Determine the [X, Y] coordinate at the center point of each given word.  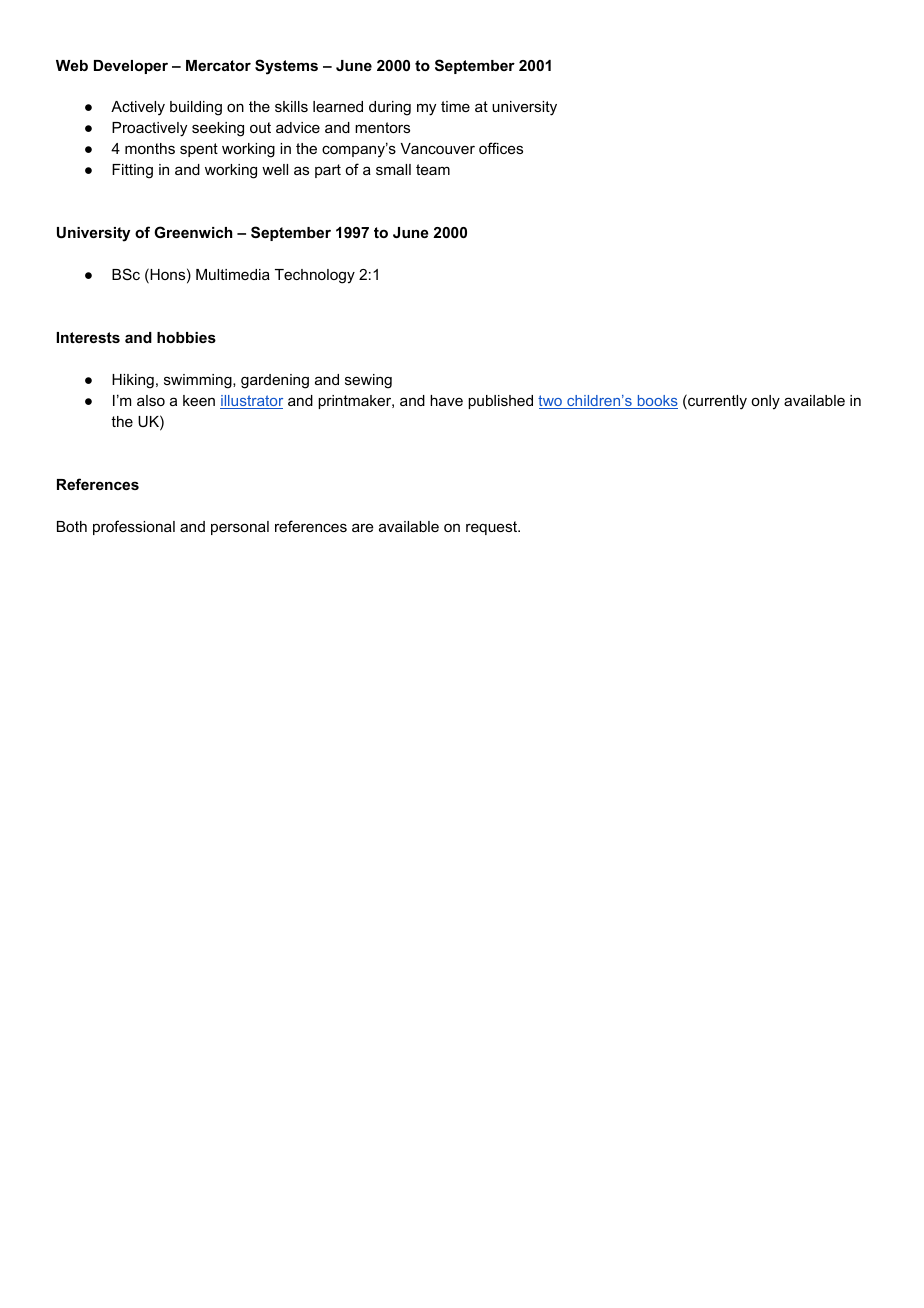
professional [134, 527]
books [656, 402]
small [393, 169]
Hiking [133, 381]
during [390, 108]
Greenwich [193, 232]
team [433, 169]
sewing [368, 381]
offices [501, 148]
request [493, 528]
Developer [131, 67]
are [363, 527]
